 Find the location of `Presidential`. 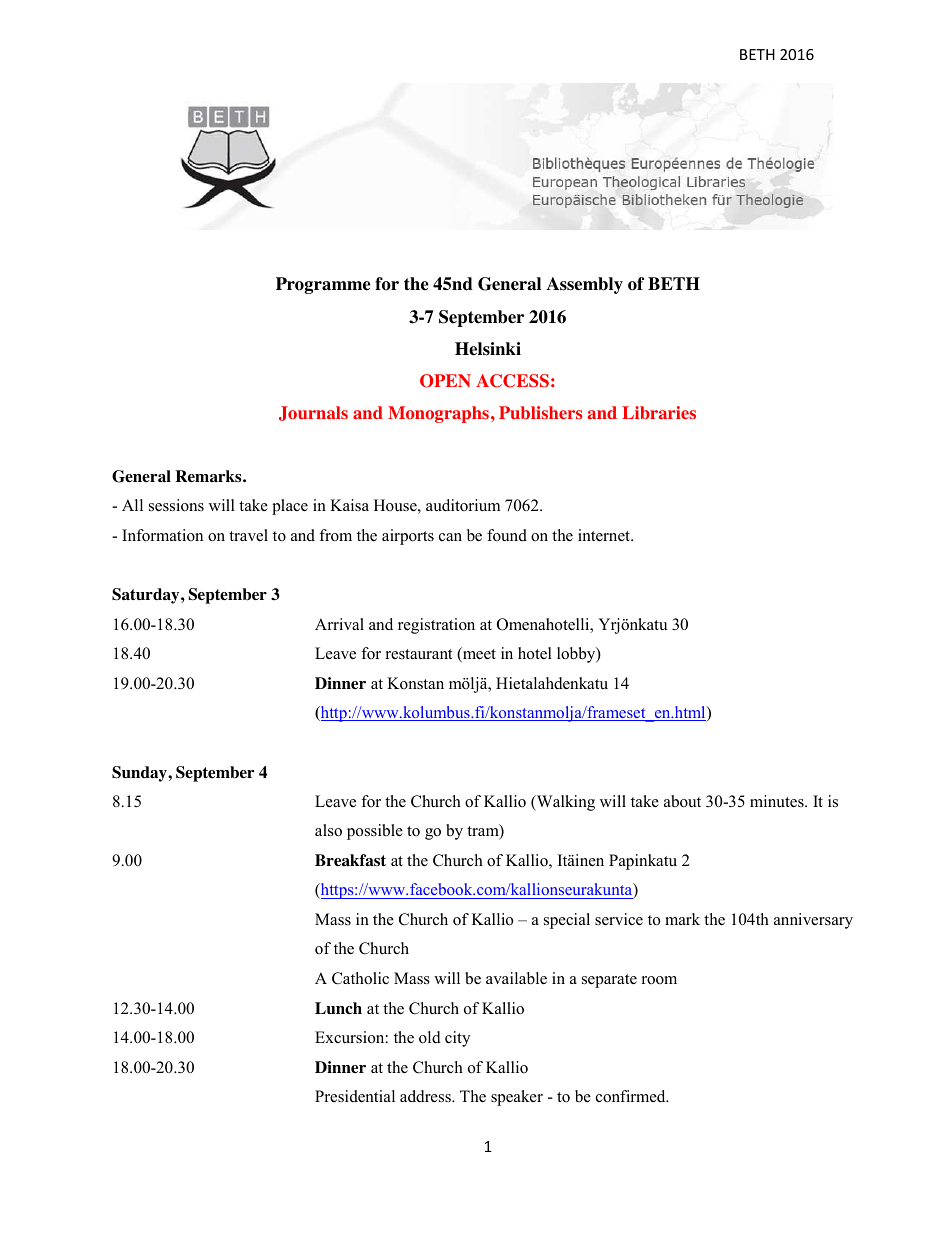

Presidential is located at coordinates (355, 1096).
